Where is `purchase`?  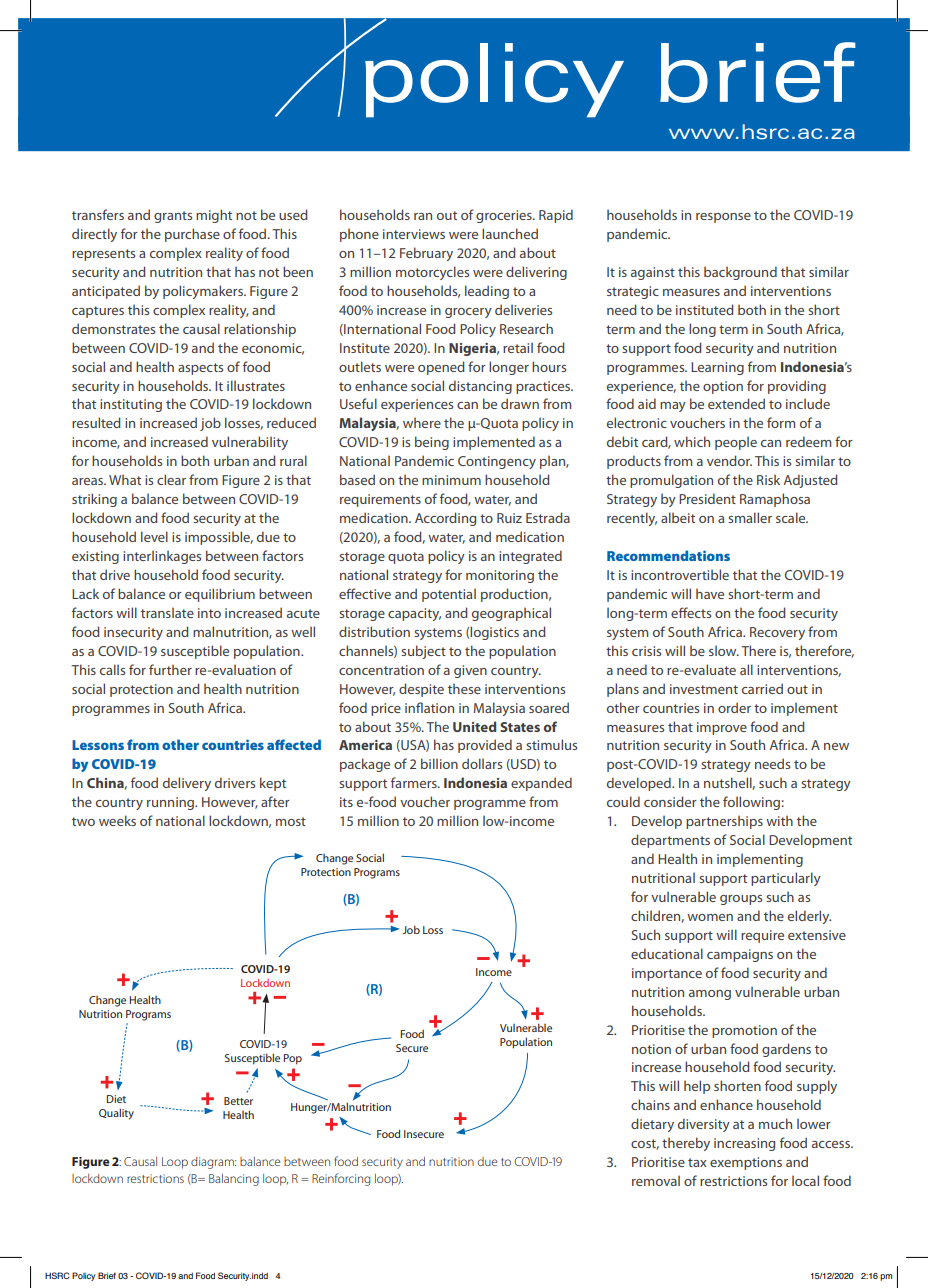
purchase is located at coordinates (192, 235).
